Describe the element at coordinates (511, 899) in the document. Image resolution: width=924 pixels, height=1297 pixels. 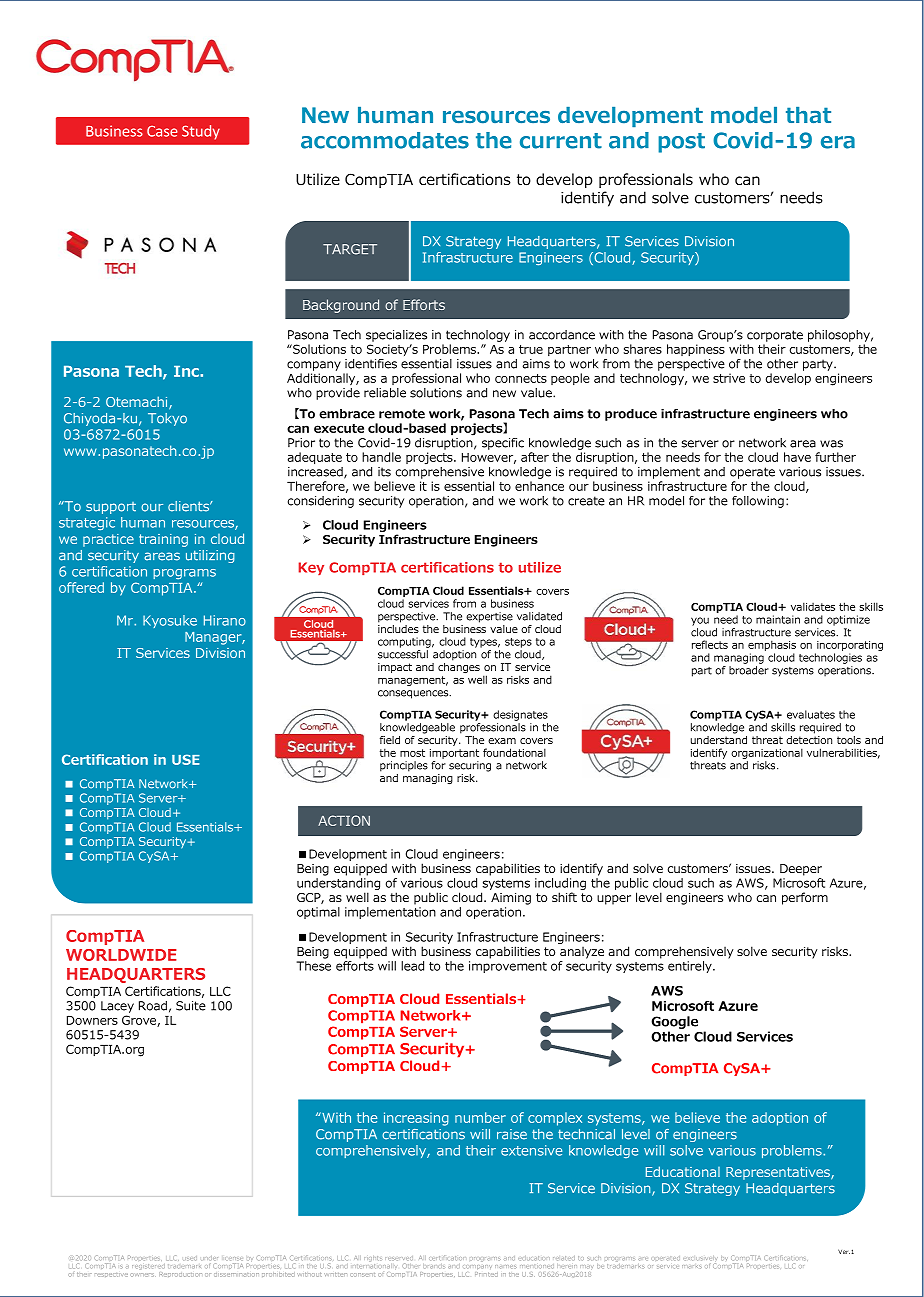
I see `Aiming` at that location.
